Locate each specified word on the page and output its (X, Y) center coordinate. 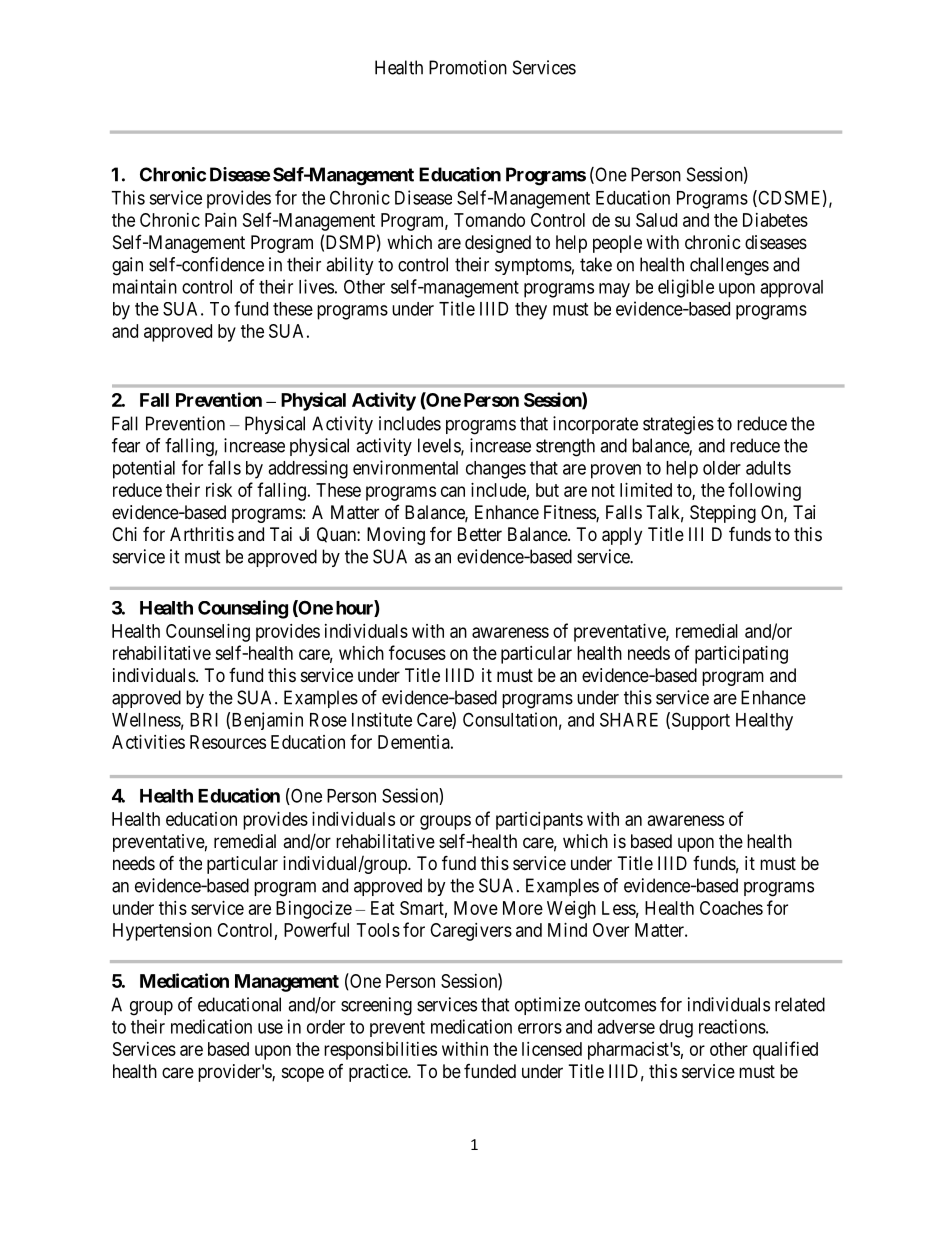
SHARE (629, 719)
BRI (204, 720)
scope (303, 1074)
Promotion (468, 67)
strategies (678, 425)
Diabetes (775, 220)
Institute (382, 719)
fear (126, 445)
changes (496, 470)
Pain (221, 220)
